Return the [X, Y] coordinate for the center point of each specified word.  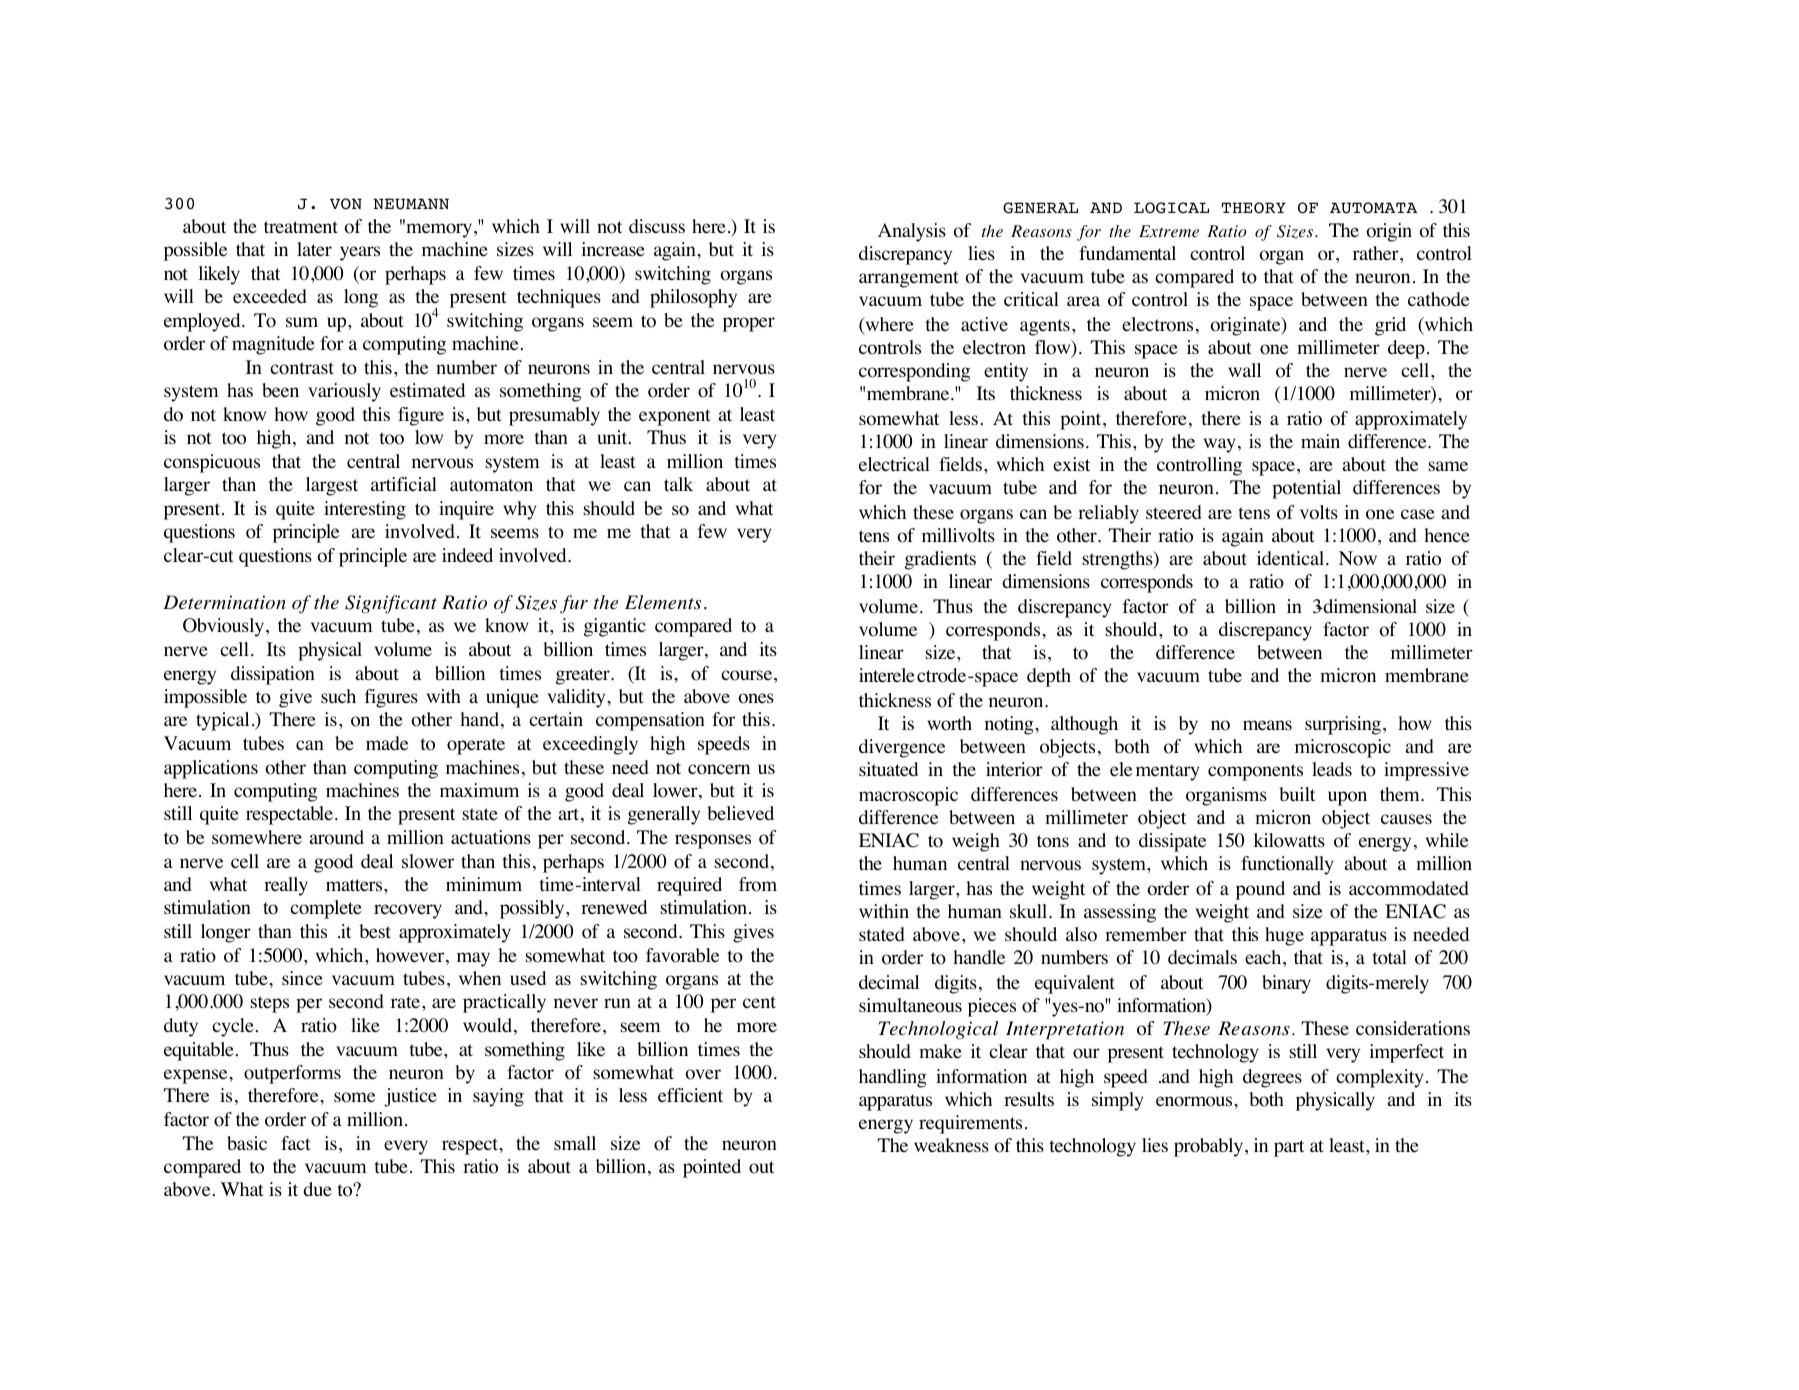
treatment [301, 227]
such [338, 696]
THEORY [1254, 208]
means [1267, 725]
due [317, 1189]
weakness [951, 1145]
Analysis [912, 232]
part [1289, 1148]
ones [756, 698]
